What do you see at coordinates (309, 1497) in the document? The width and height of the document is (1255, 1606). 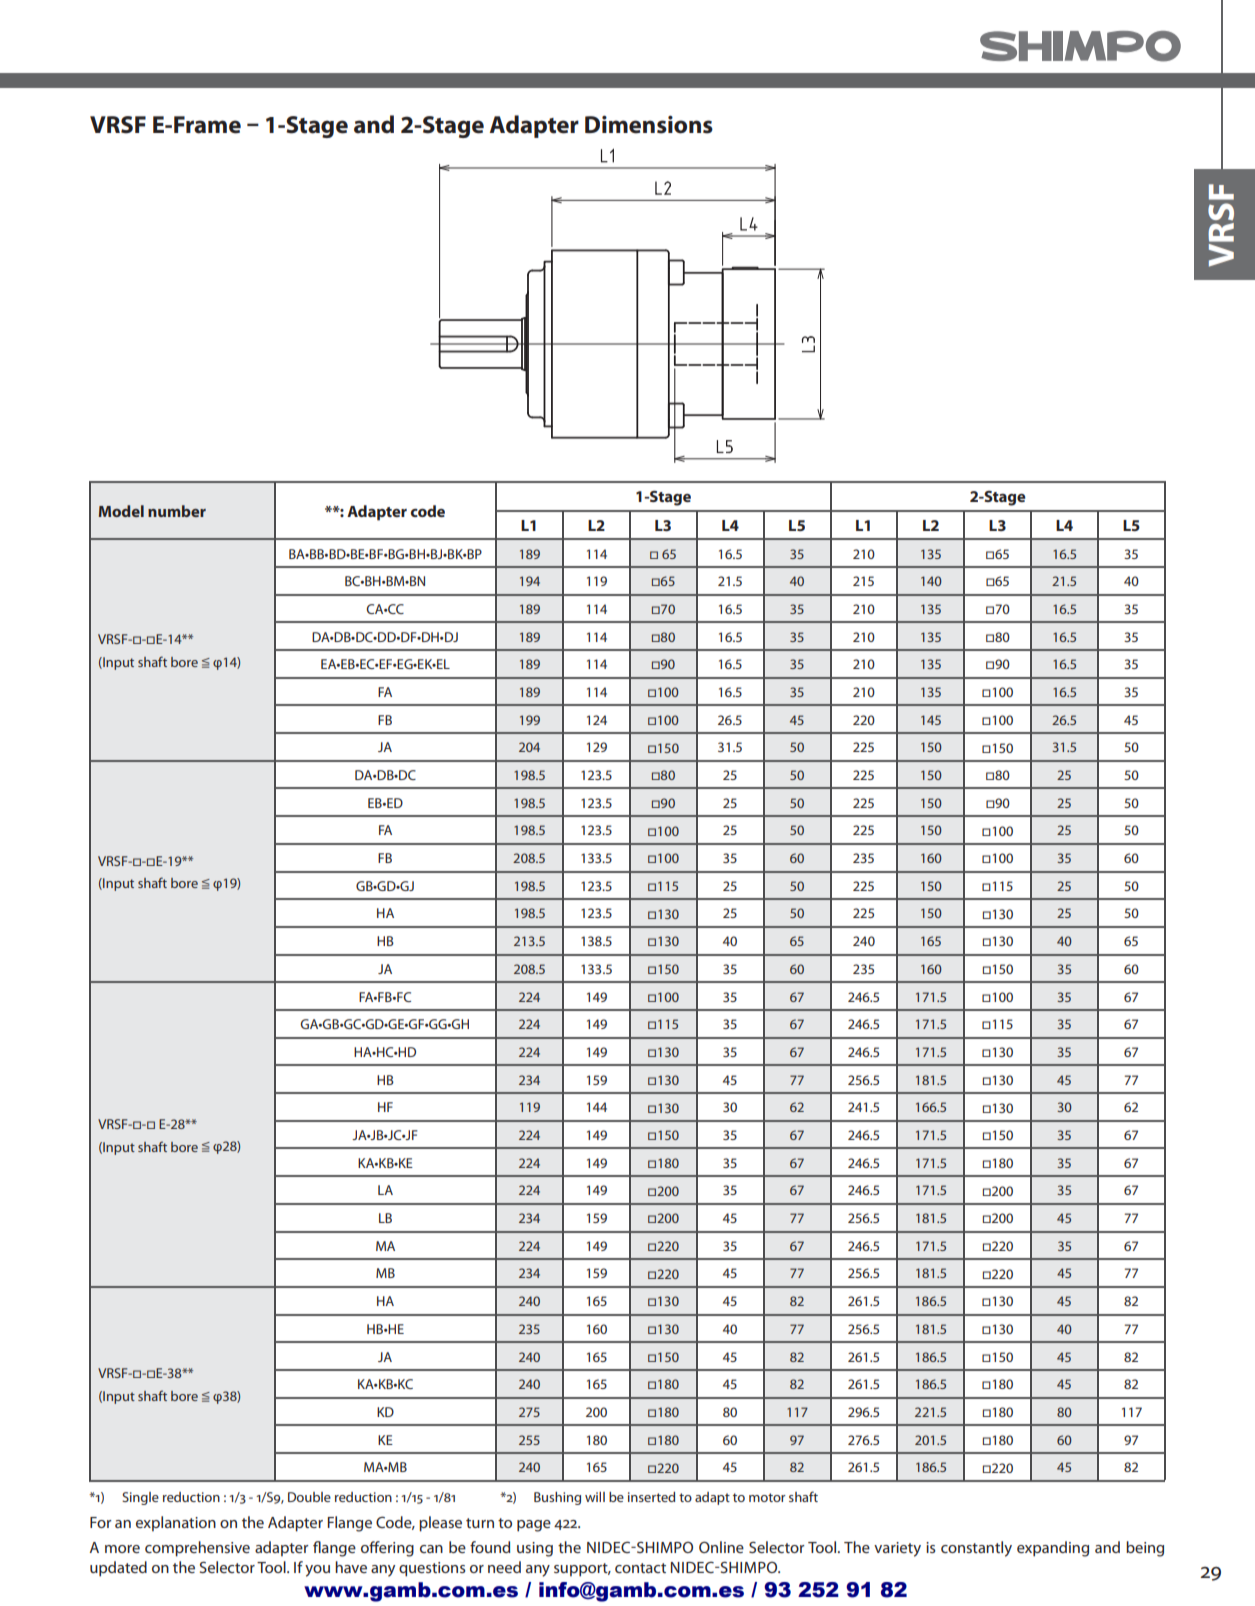 I see `Double` at bounding box center [309, 1497].
